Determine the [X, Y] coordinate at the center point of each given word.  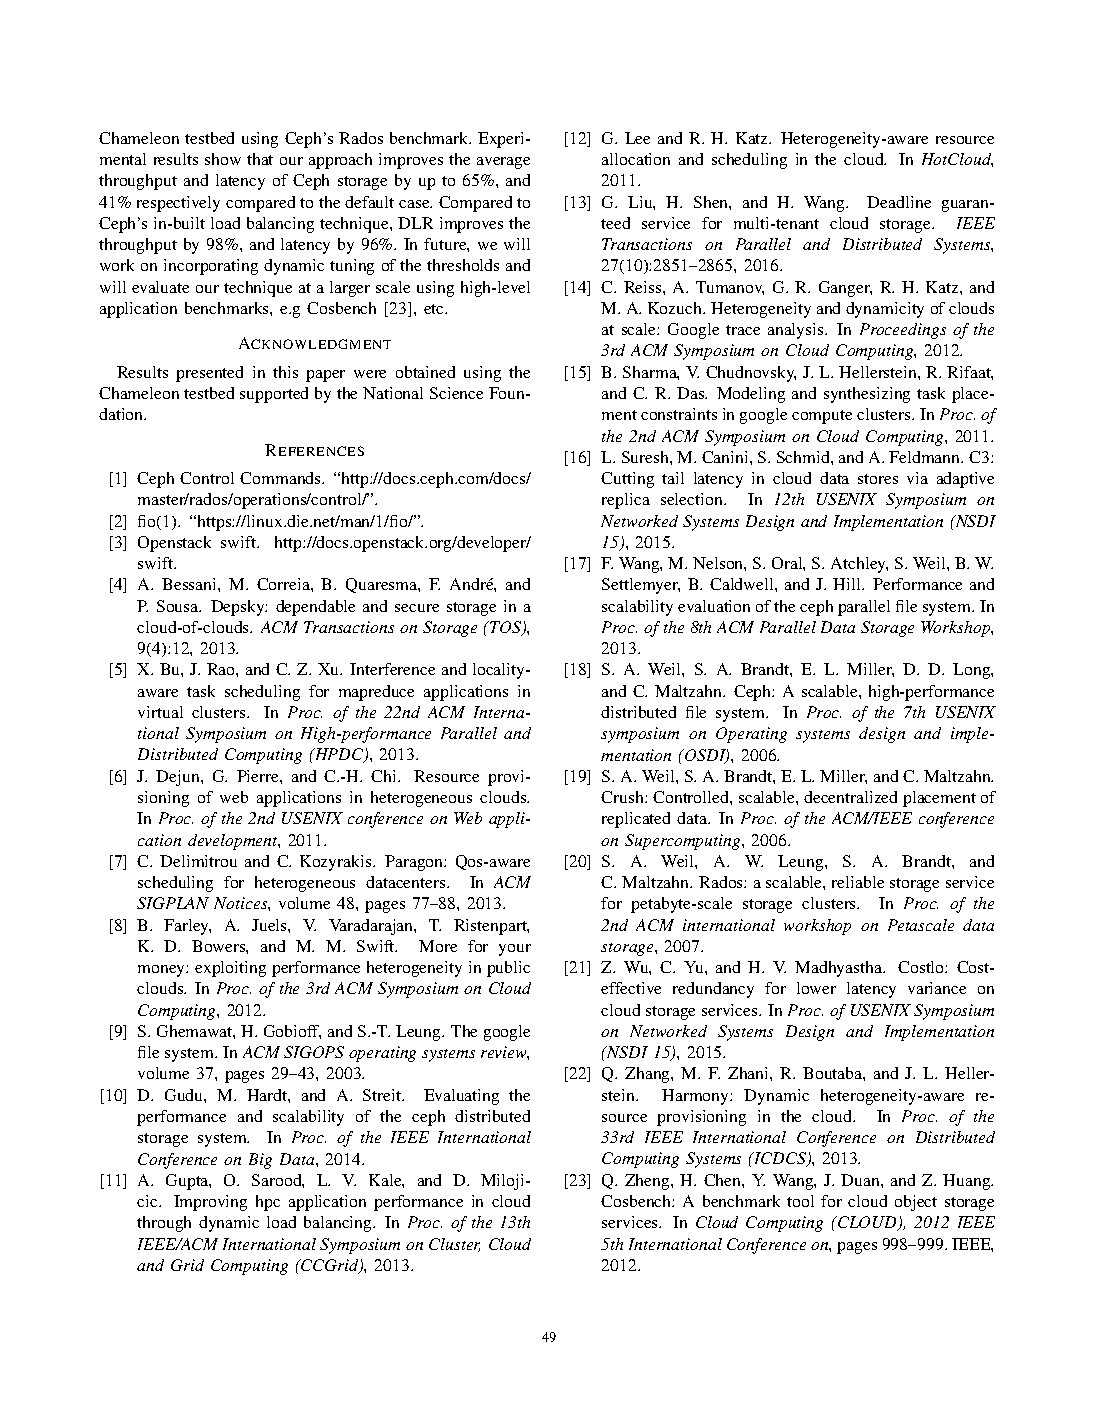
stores [878, 479]
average [503, 163]
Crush [623, 797]
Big [260, 1161]
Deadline [899, 202]
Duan [861, 1180]
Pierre [259, 776]
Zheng [648, 1182]
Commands [281, 478]
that [260, 159]
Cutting [627, 480]
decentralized [850, 797]
